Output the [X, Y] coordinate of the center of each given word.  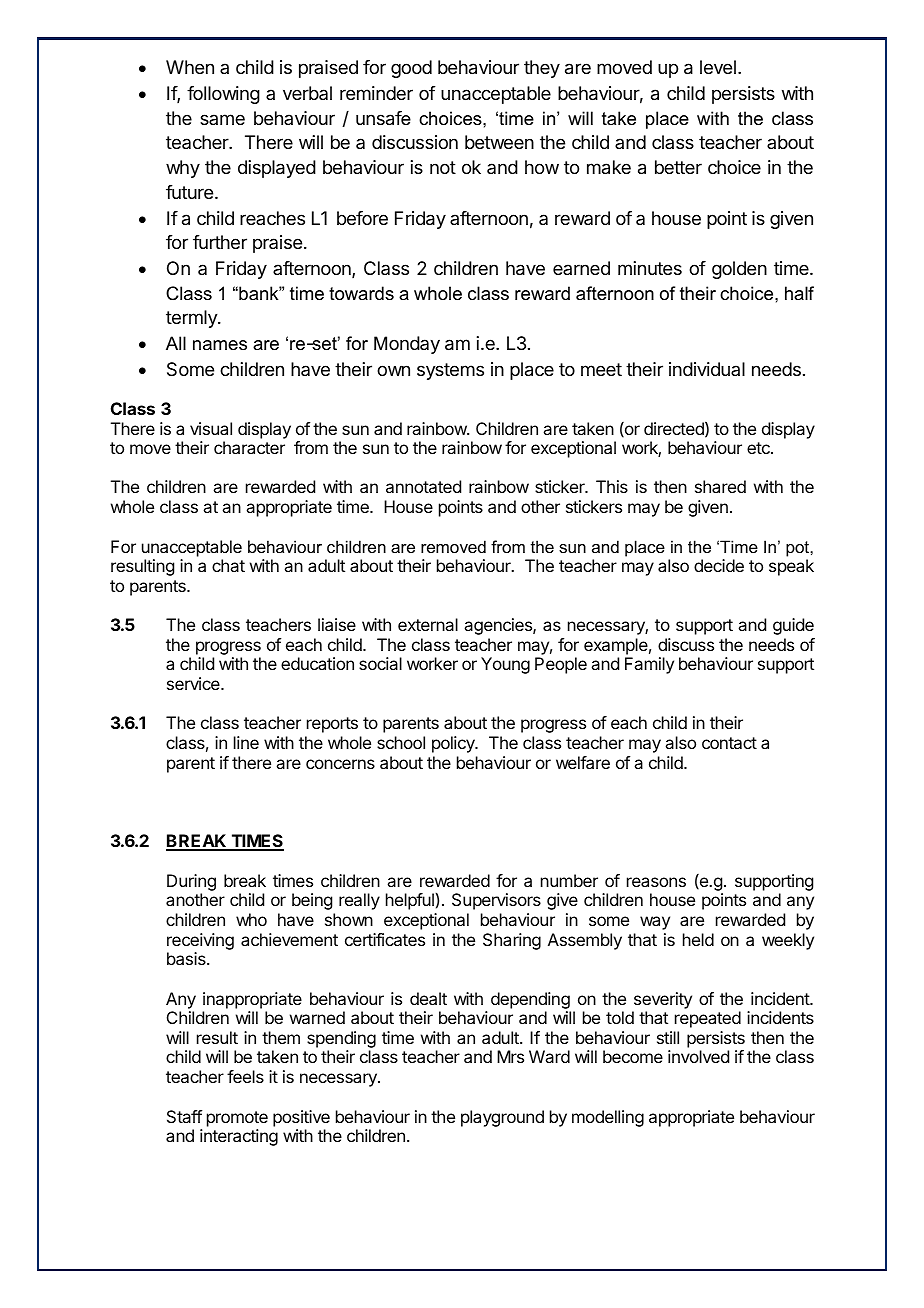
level [718, 67]
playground [502, 1118]
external [428, 624]
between [499, 142]
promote [237, 1119]
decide [719, 565]
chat [228, 565]
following [223, 95]
